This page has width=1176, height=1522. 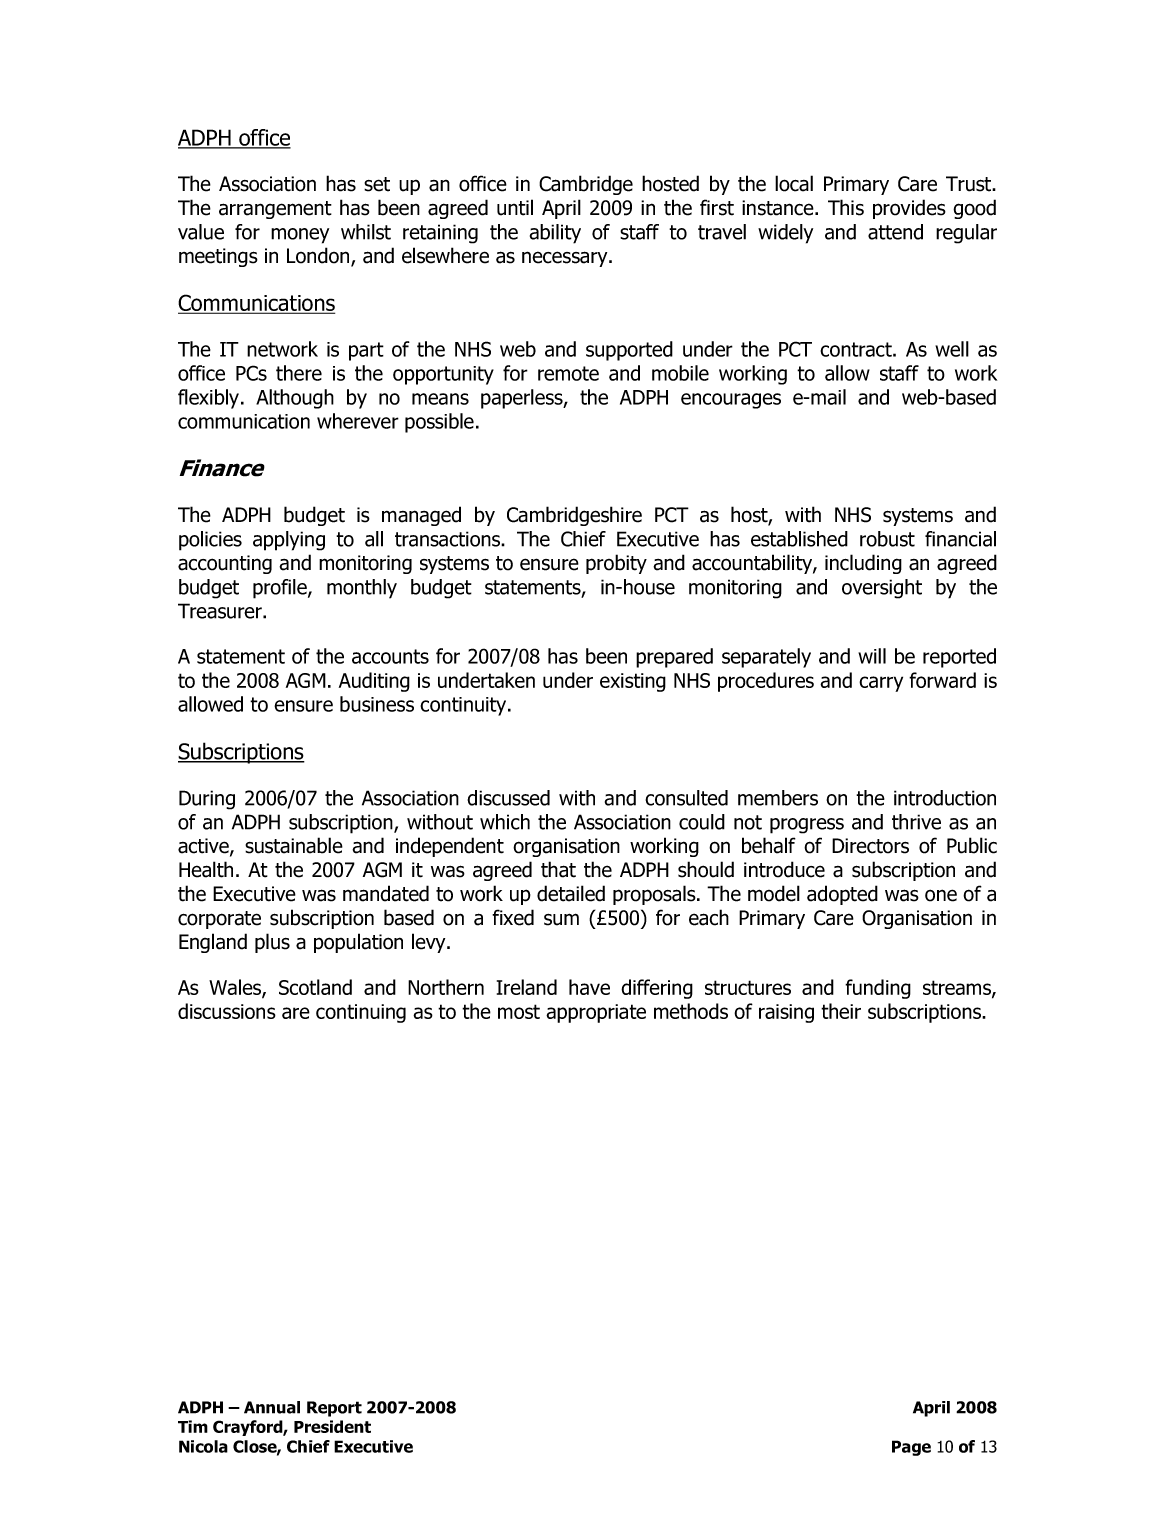 I want to click on Annual, so click(x=272, y=1407).
